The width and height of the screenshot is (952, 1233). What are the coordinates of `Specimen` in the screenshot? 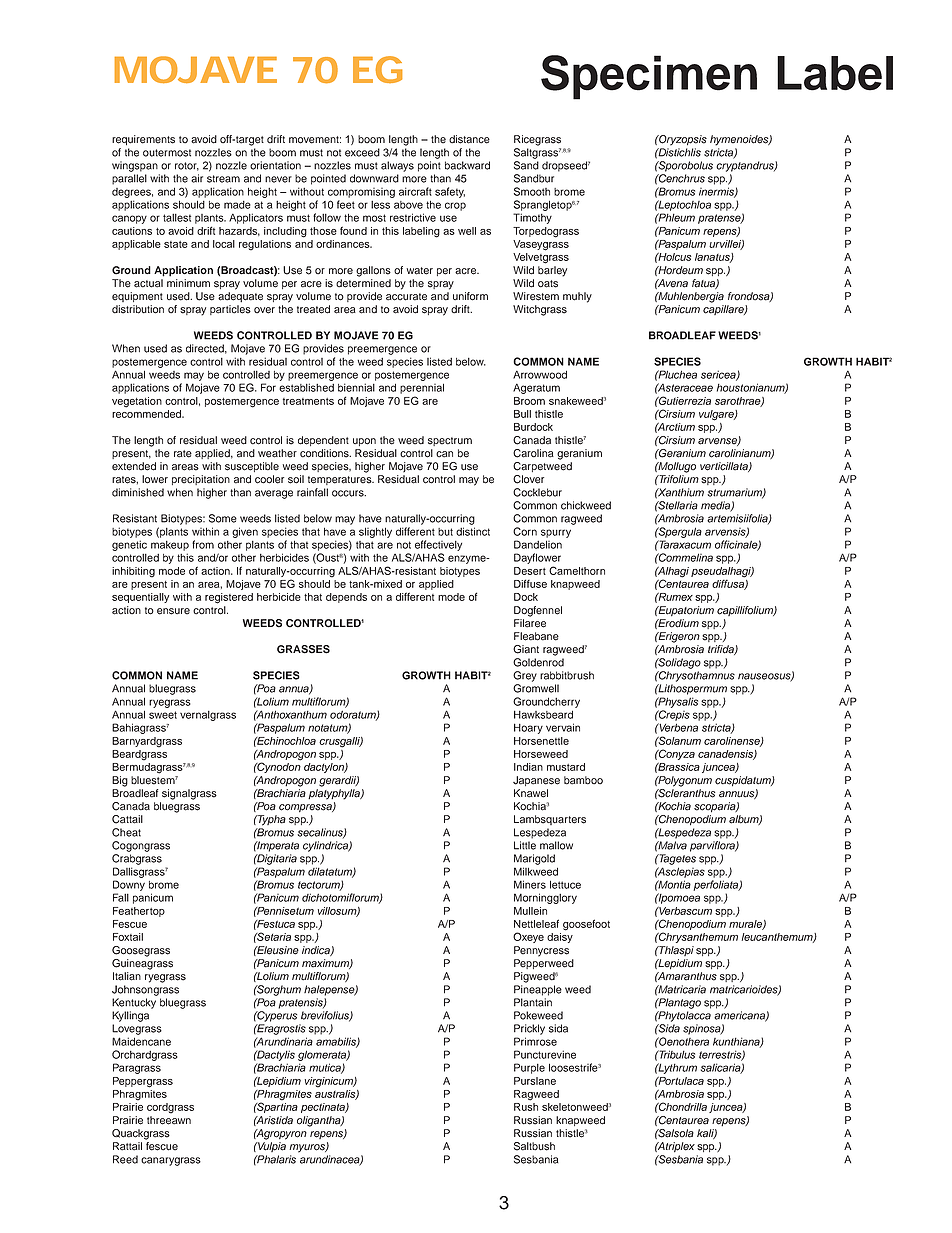 It's located at (649, 77).
